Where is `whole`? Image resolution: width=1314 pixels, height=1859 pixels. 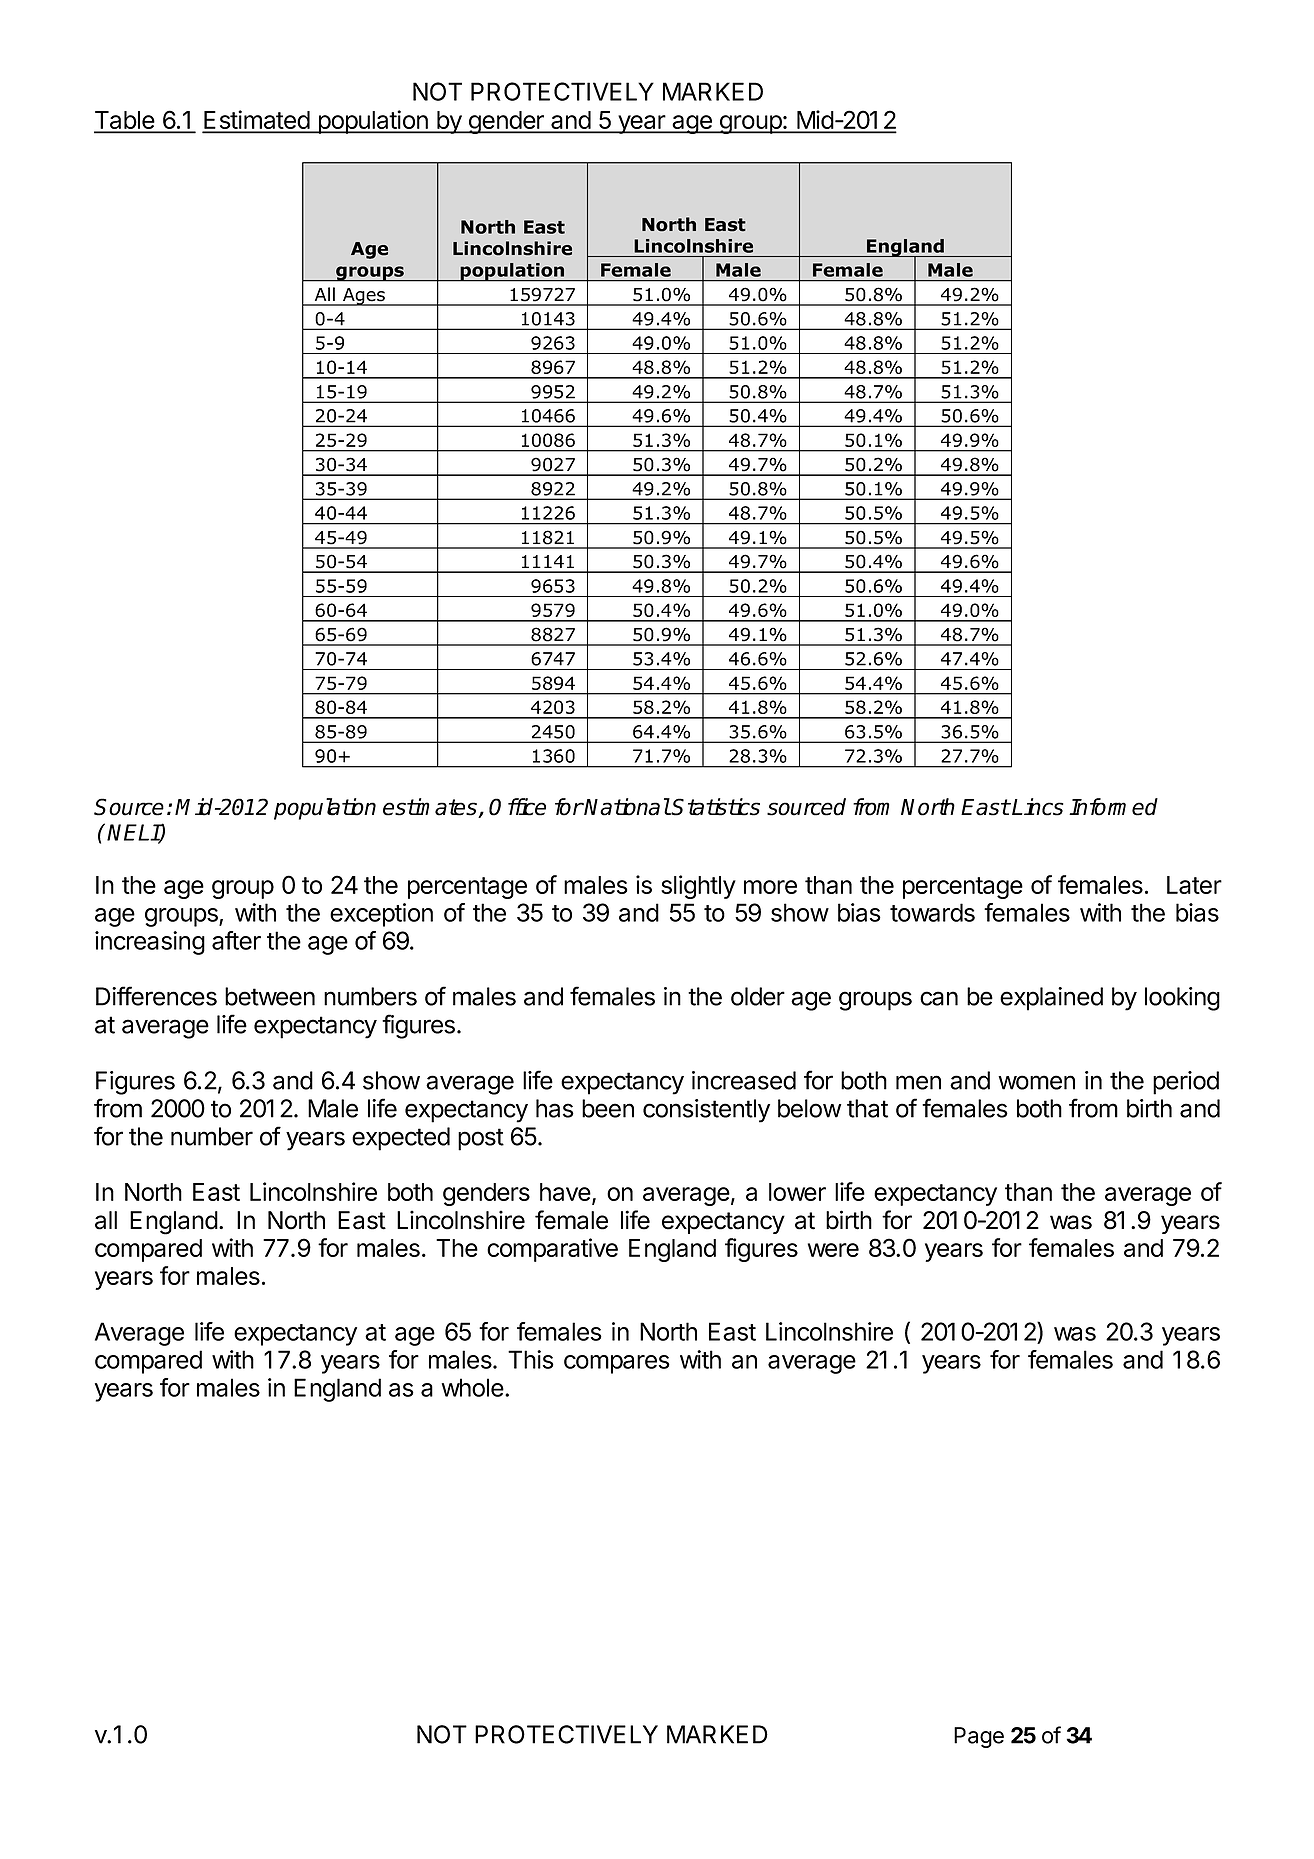
whole is located at coordinates (472, 1387).
